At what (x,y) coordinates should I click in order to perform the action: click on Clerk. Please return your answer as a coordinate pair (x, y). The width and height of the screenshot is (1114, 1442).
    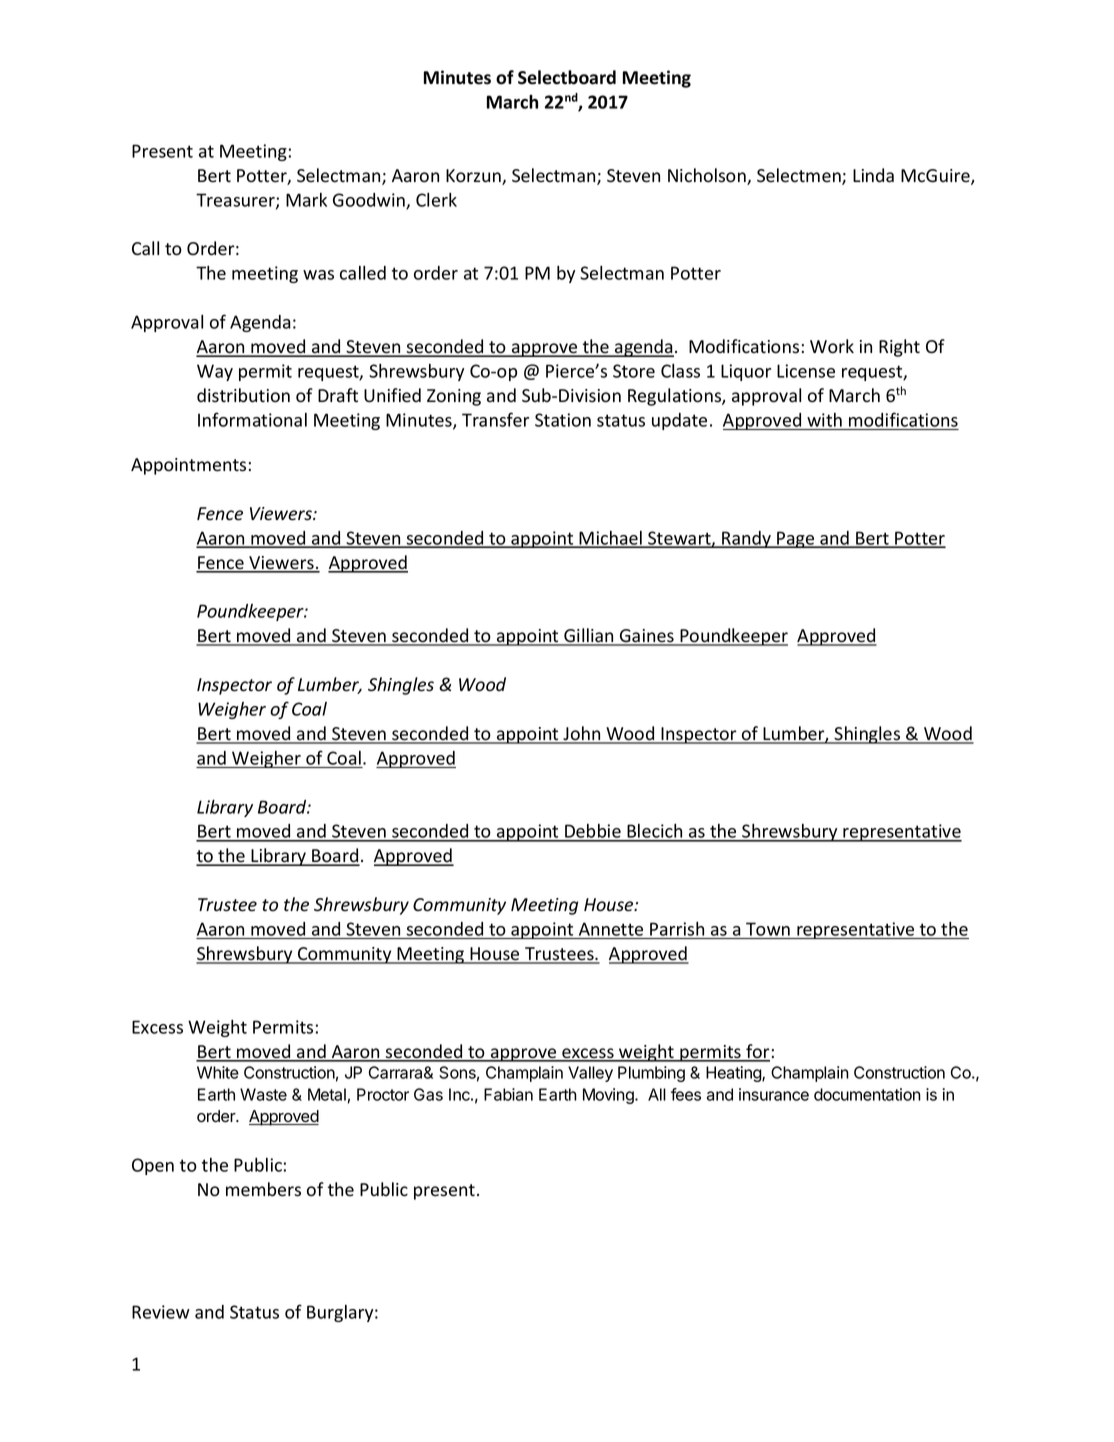
    Looking at the image, I should click on (436, 200).
